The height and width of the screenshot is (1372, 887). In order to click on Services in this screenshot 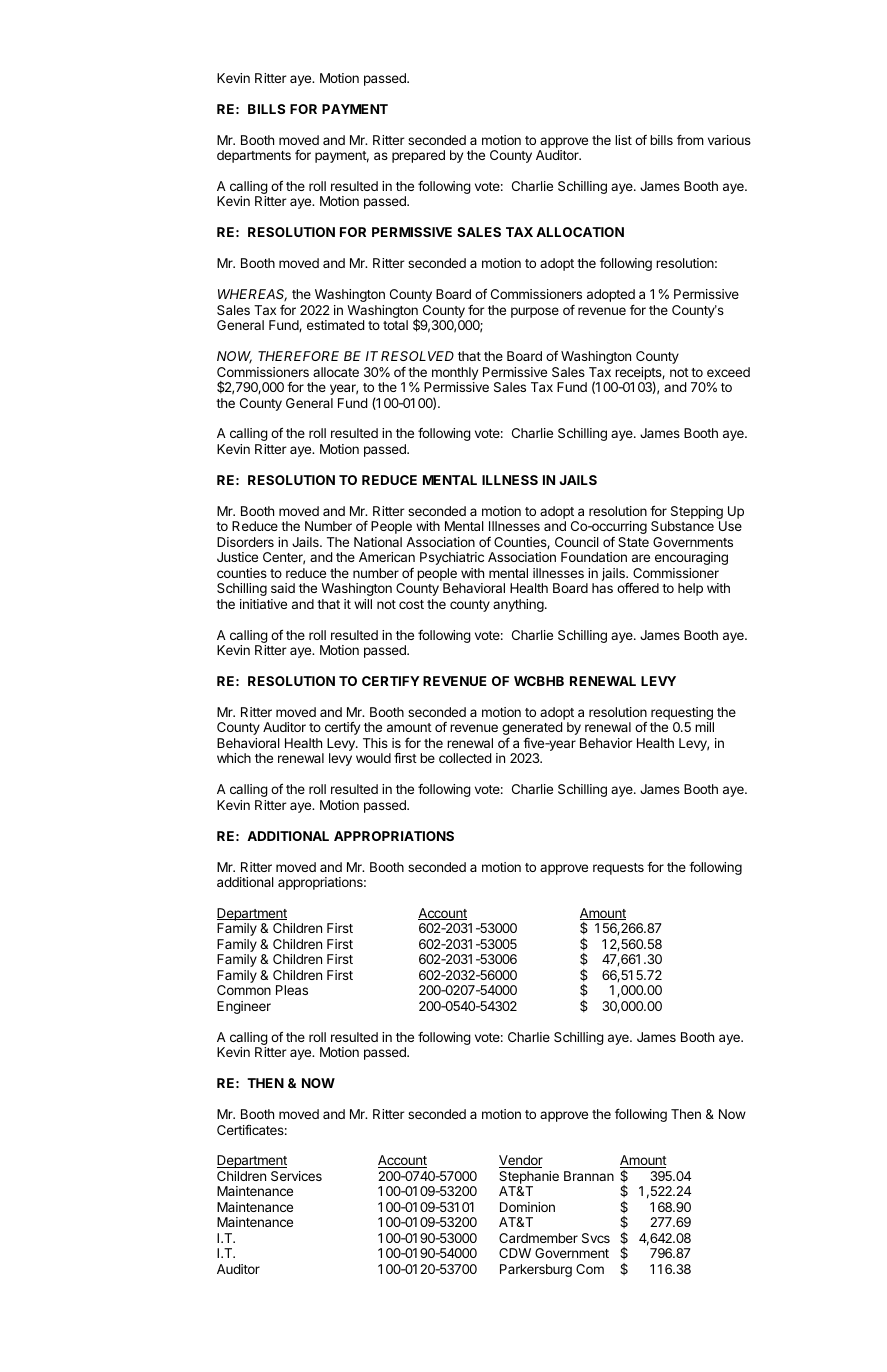, I will do `click(296, 1176)`.
